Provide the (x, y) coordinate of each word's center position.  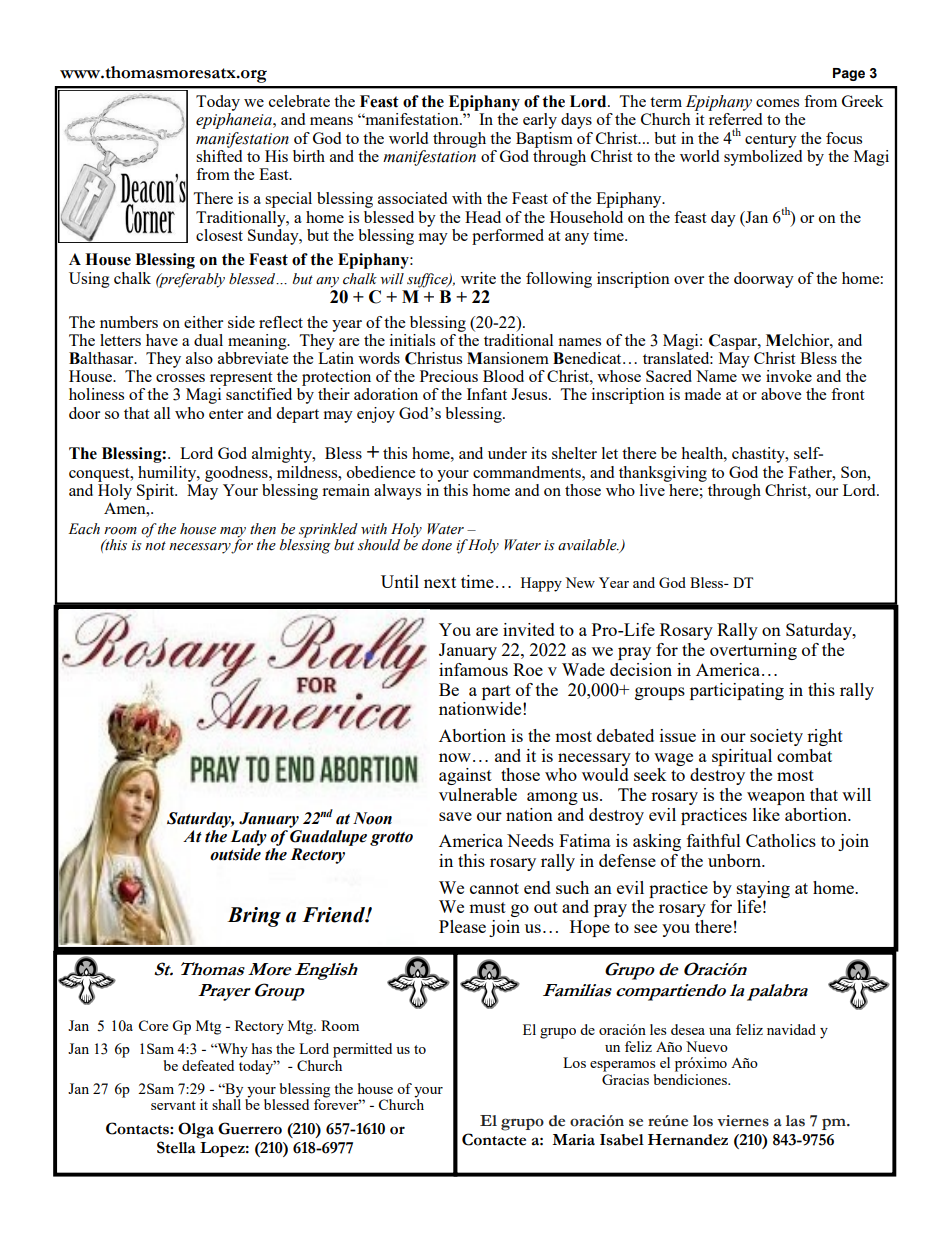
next (440, 582)
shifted (219, 154)
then (263, 529)
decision (641, 669)
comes (777, 103)
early (540, 121)
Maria (573, 1140)
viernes (743, 1121)
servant (173, 1105)
